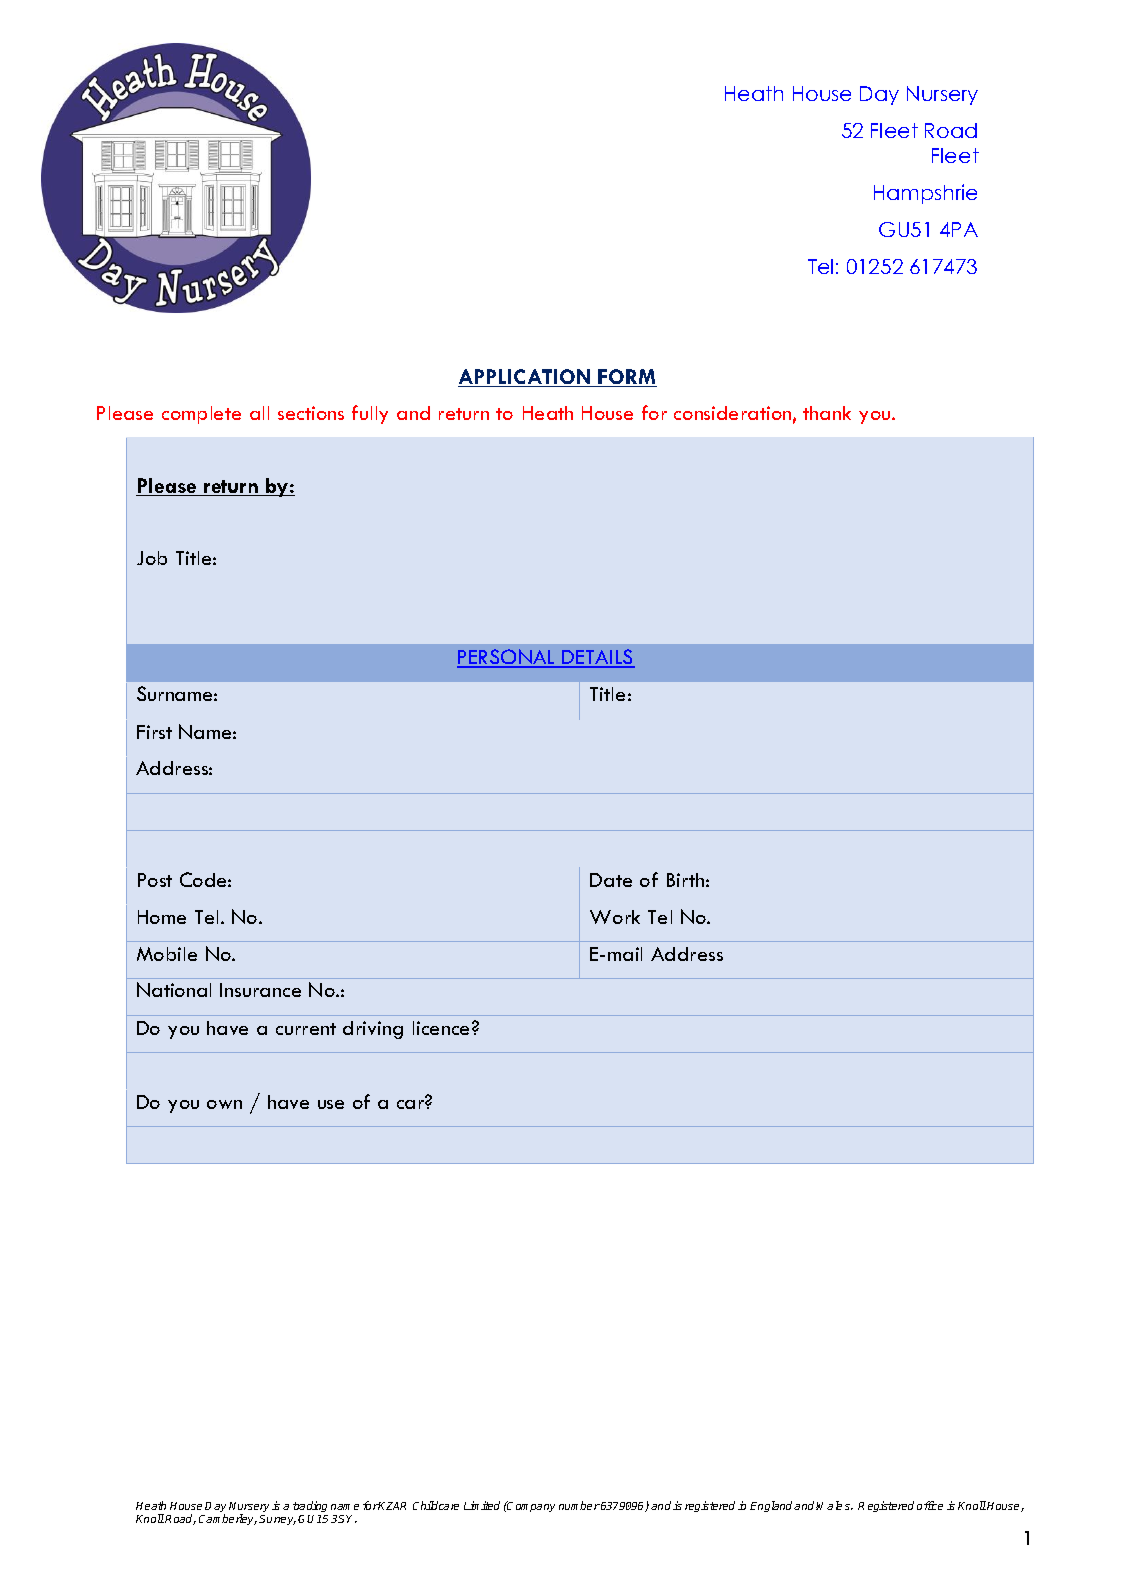  I want to click on Insurance, so click(260, 990).
